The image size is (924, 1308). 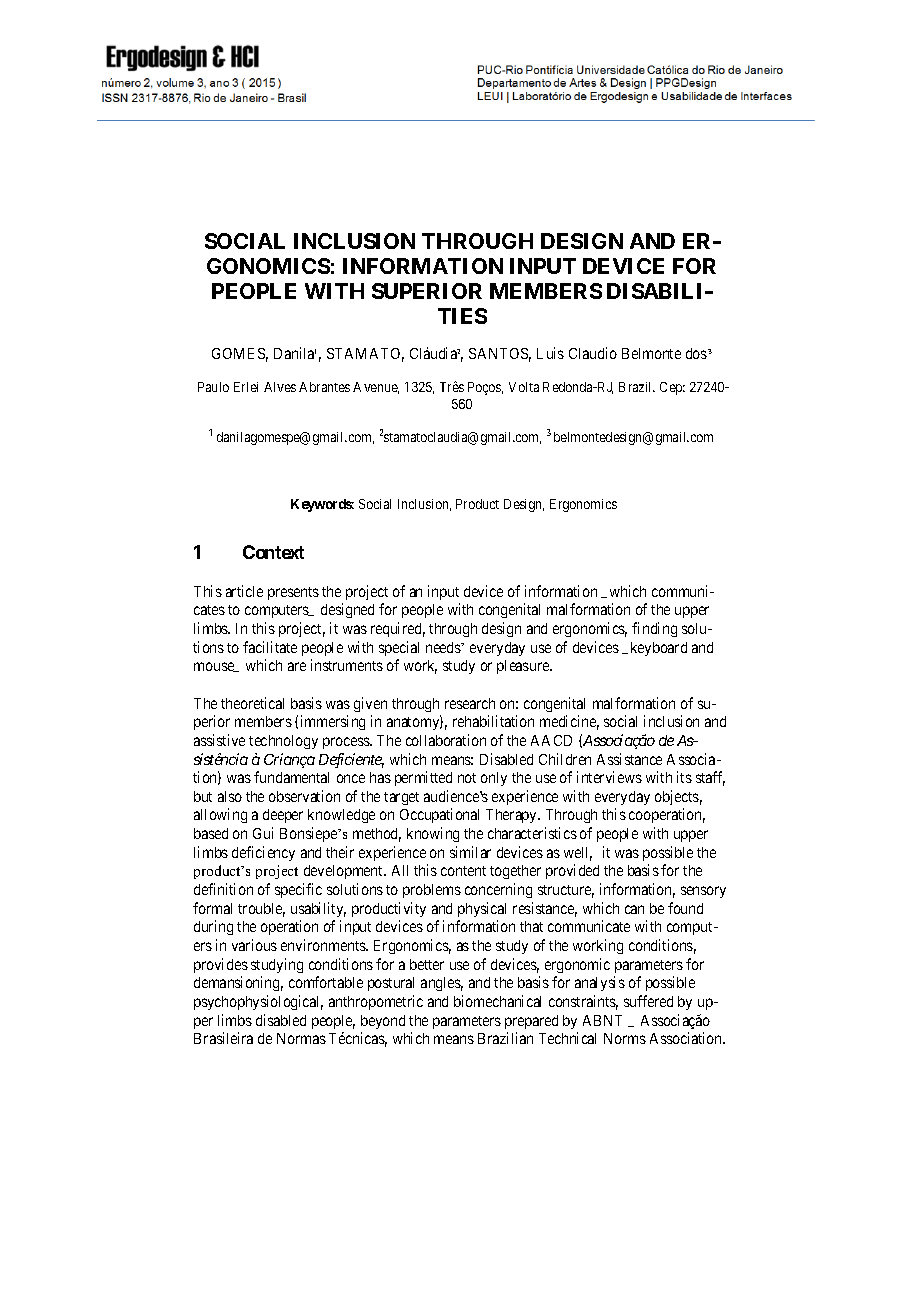 What do you see at coordinates (252, 703) in the screenshot?
I see `theoretical` at bounding box center [252, 703].
